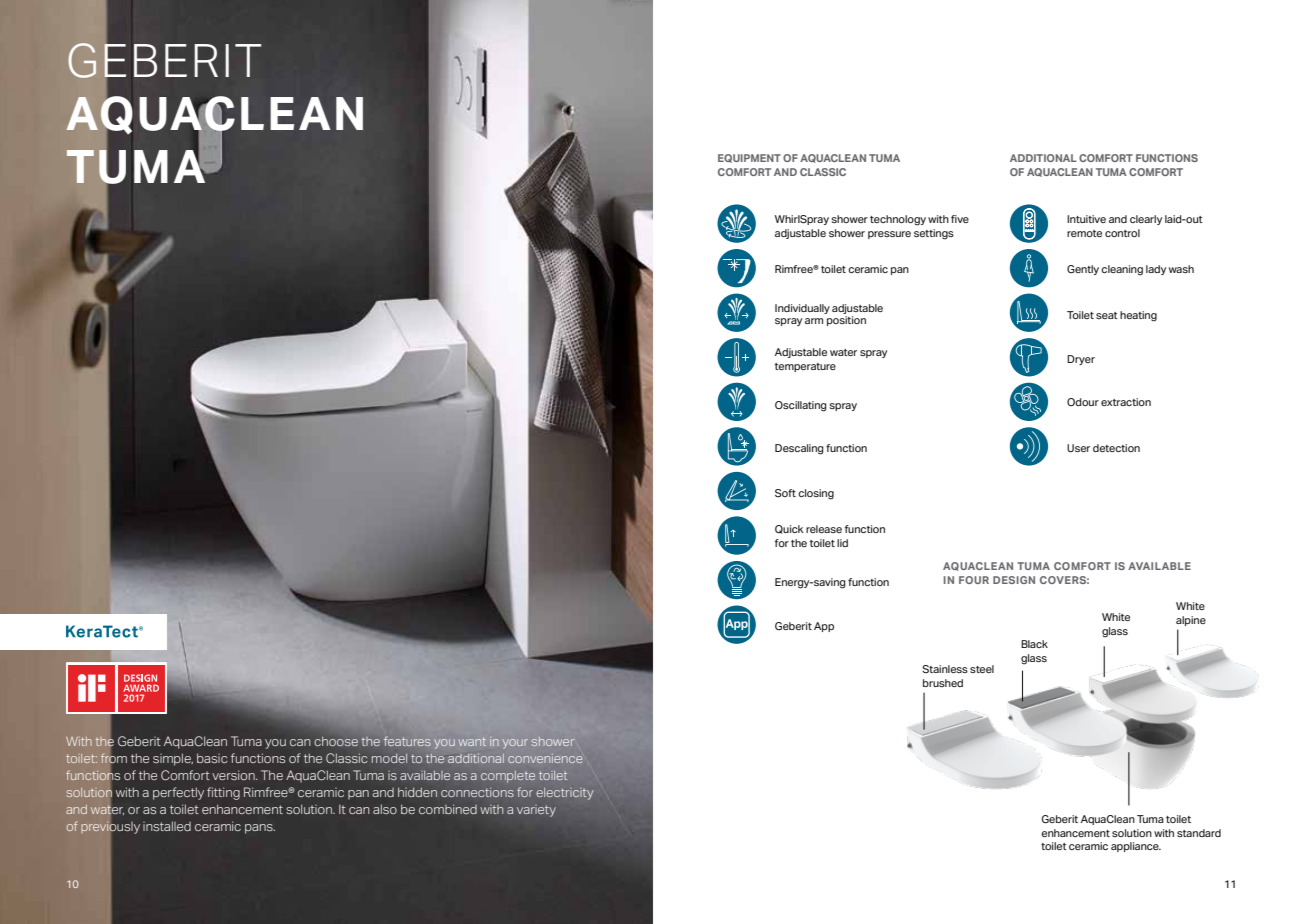 Image resolution: width=1303 pixels, height=924 pixels. Describe the element at coordinates (1136, 847) in the screenshot. I see `appliance` at that location.
